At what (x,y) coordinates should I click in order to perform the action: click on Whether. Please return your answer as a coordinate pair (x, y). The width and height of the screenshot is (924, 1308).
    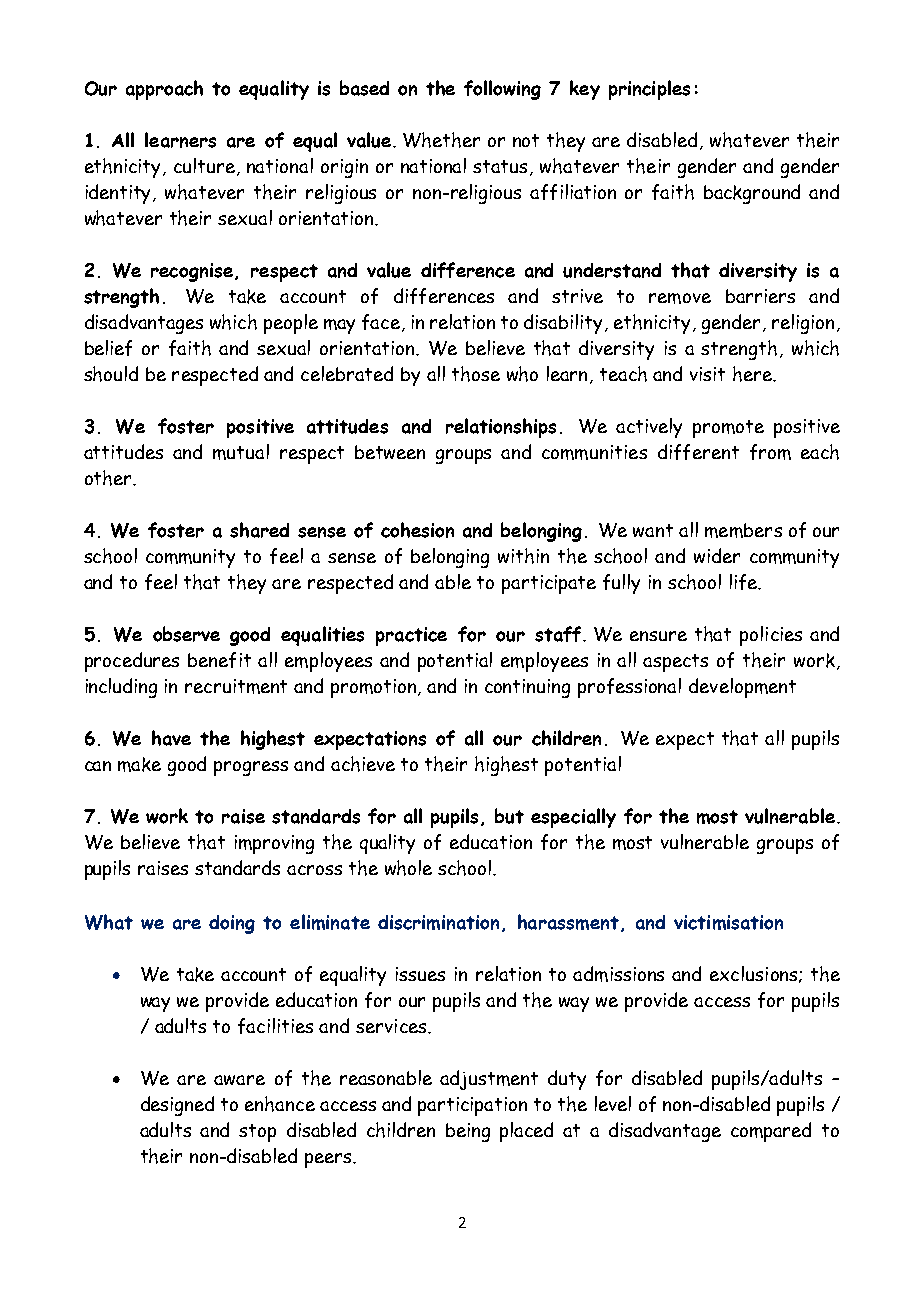
    Looking at the image, I should click on (441, 140).
